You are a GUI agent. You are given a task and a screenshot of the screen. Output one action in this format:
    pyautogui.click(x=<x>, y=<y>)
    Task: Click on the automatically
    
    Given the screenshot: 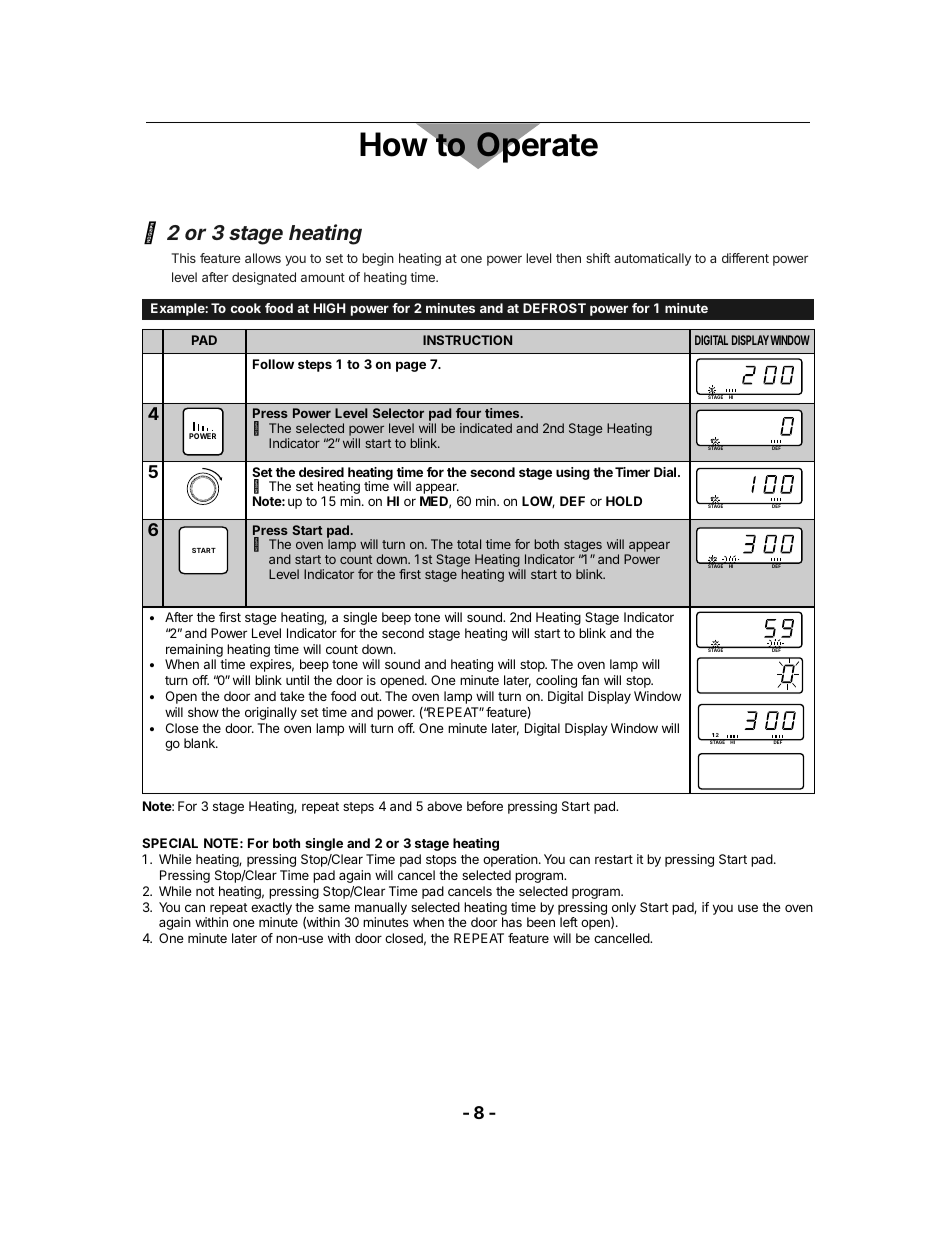 What is the action you would take?
    pyautogui.click(x=652, y=259)
